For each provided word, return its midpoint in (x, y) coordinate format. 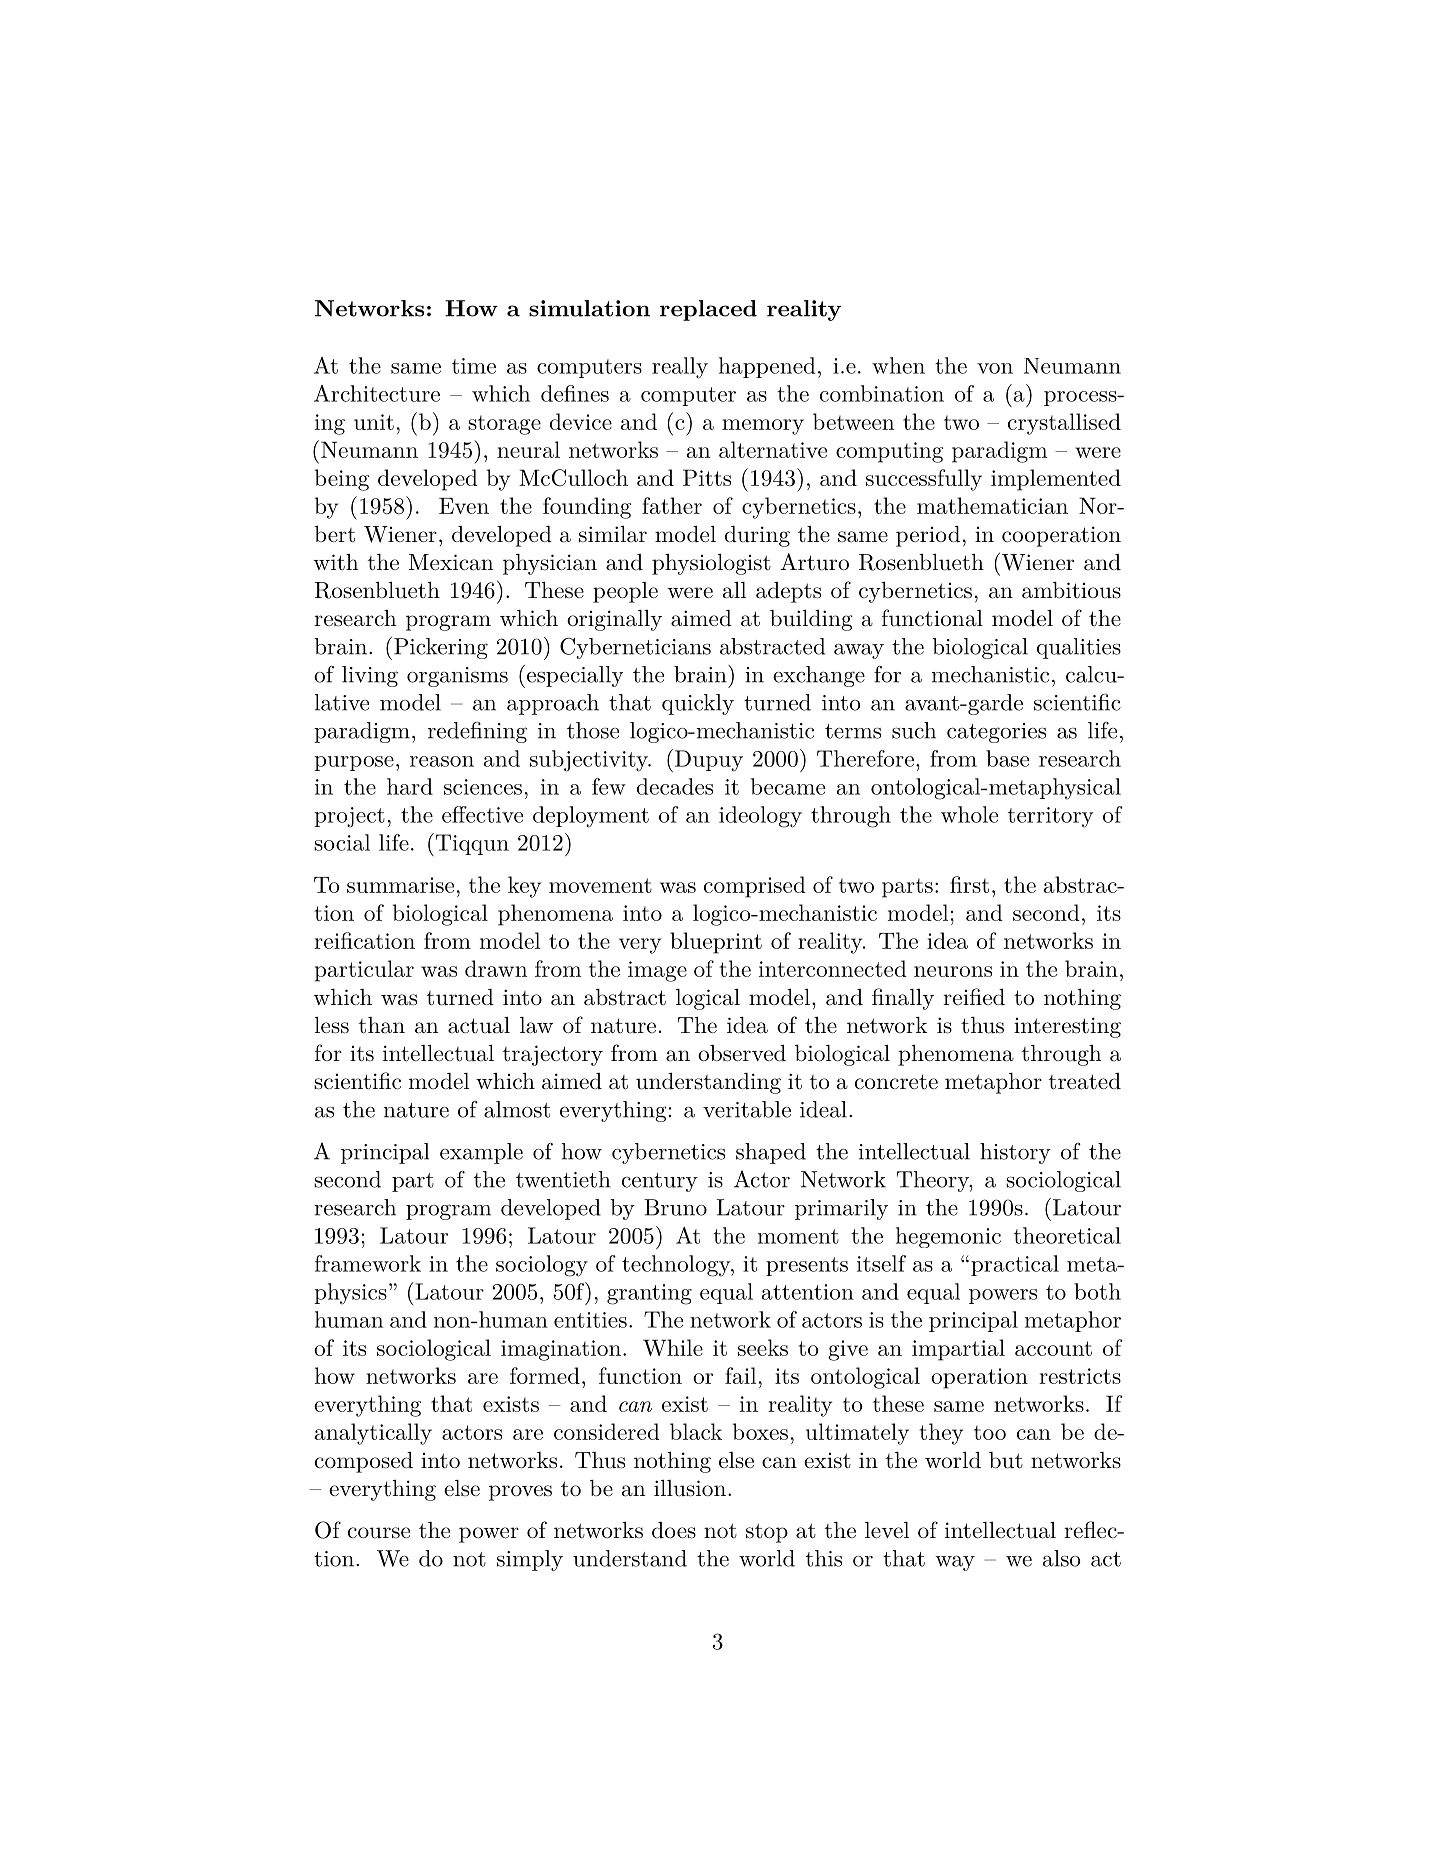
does (674, 1530)
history (1015, 1153)
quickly (698, 704)
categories (996, 733)
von (995, 368)
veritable (747, 1109)
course (379, 1533)
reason (442, 761)
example (481, 1153)
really (680, 368)
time (474, 366)
